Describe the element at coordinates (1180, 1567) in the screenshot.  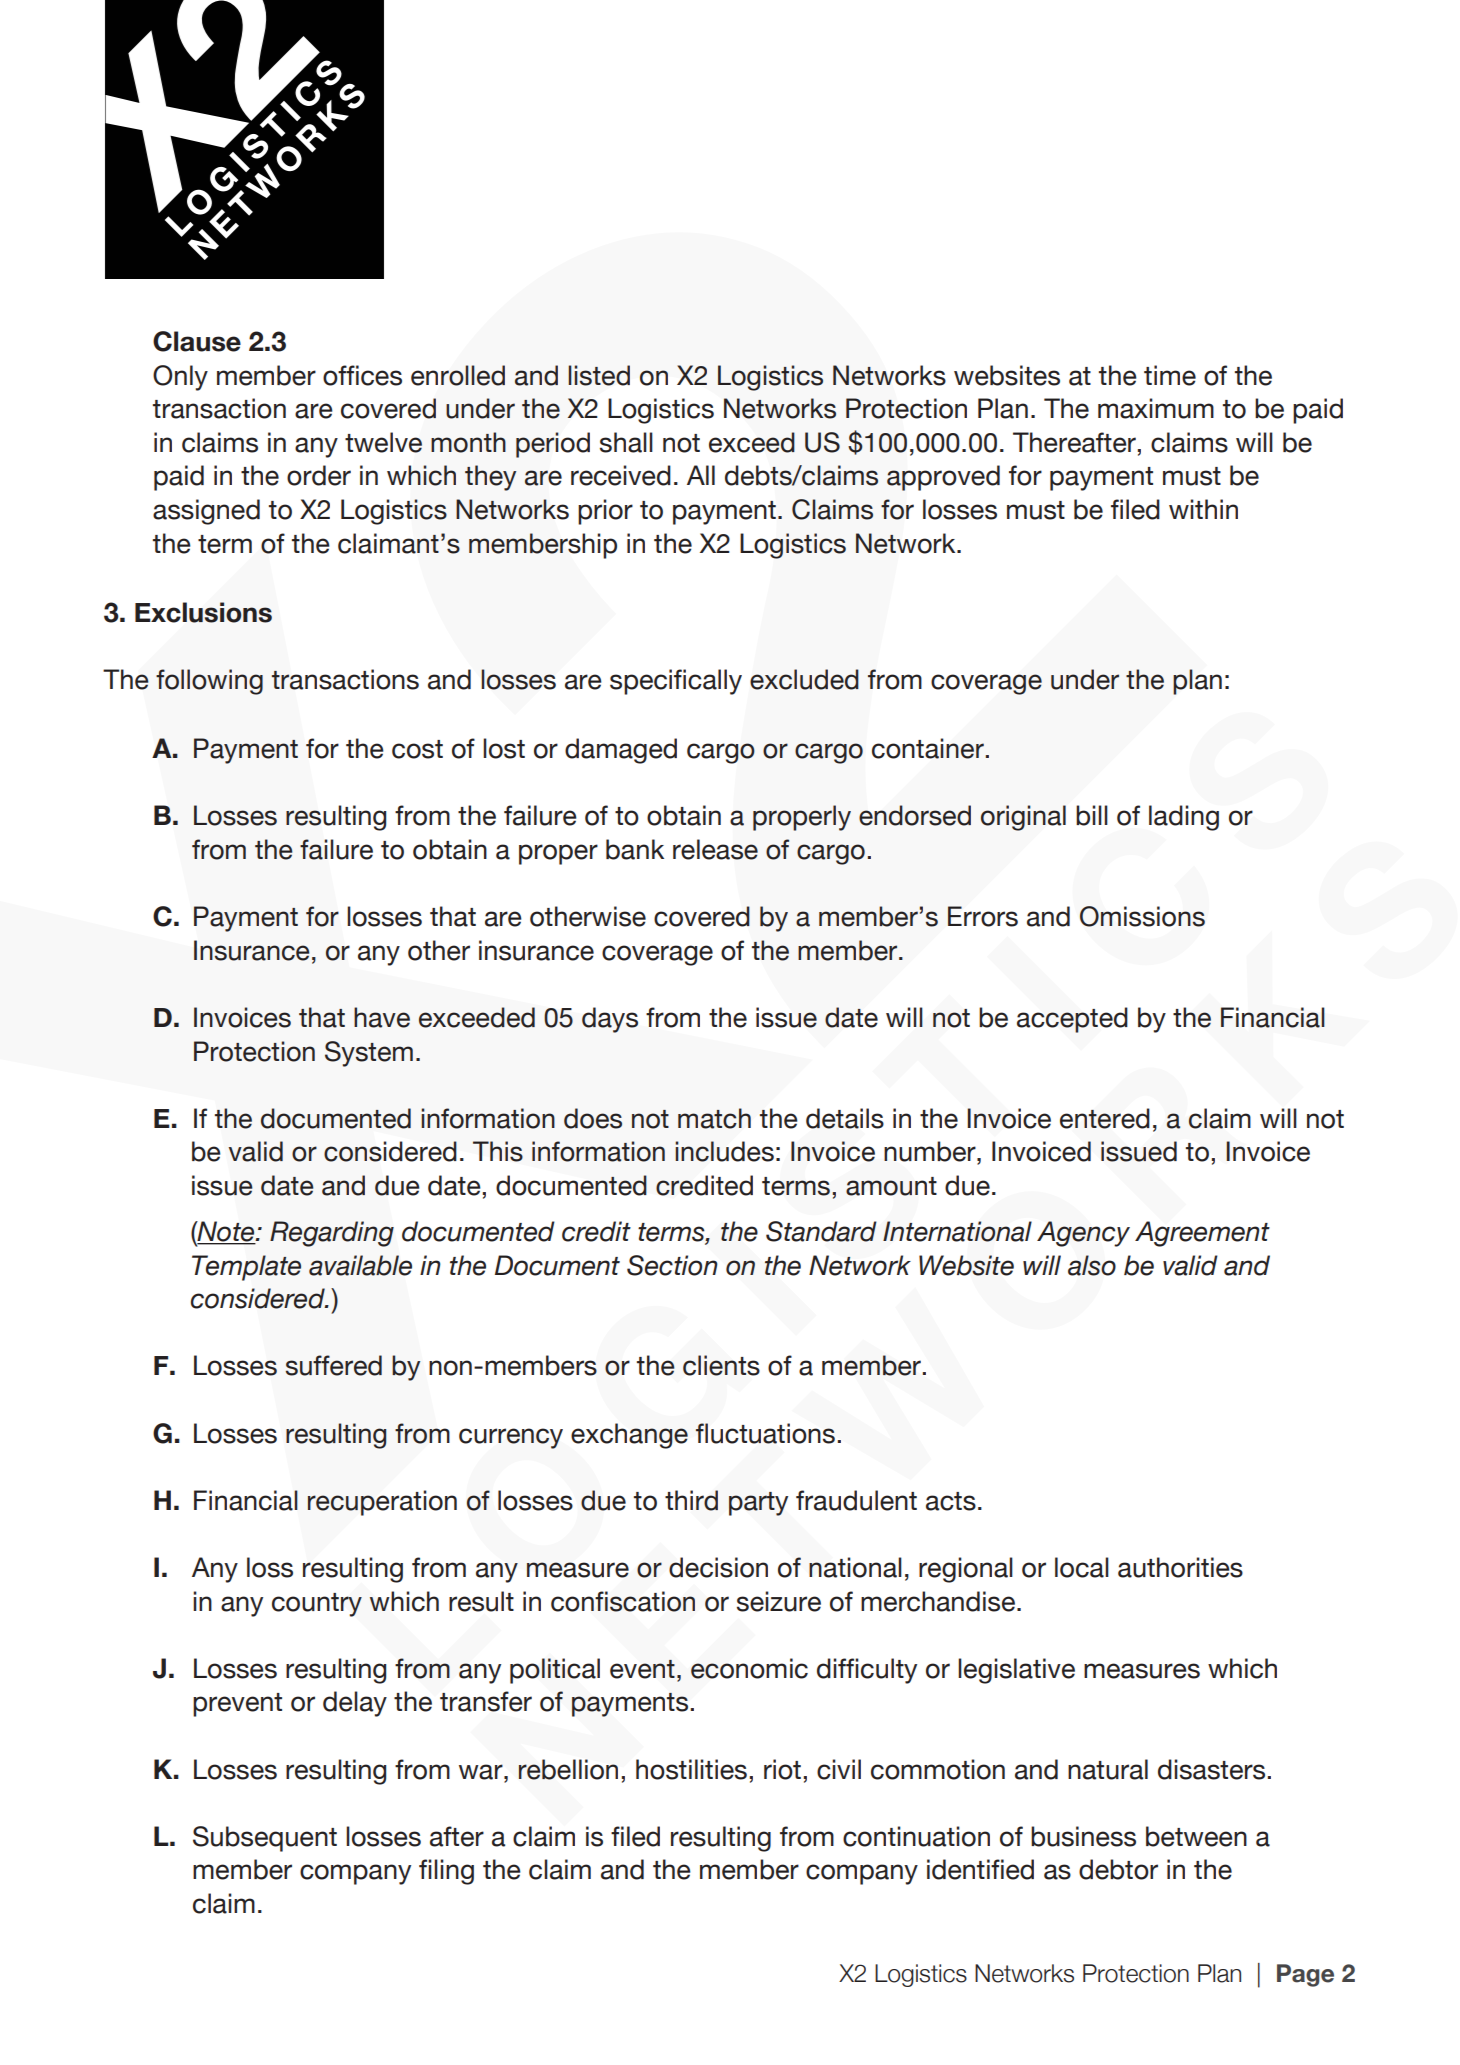
I see `authorities` at that location.
